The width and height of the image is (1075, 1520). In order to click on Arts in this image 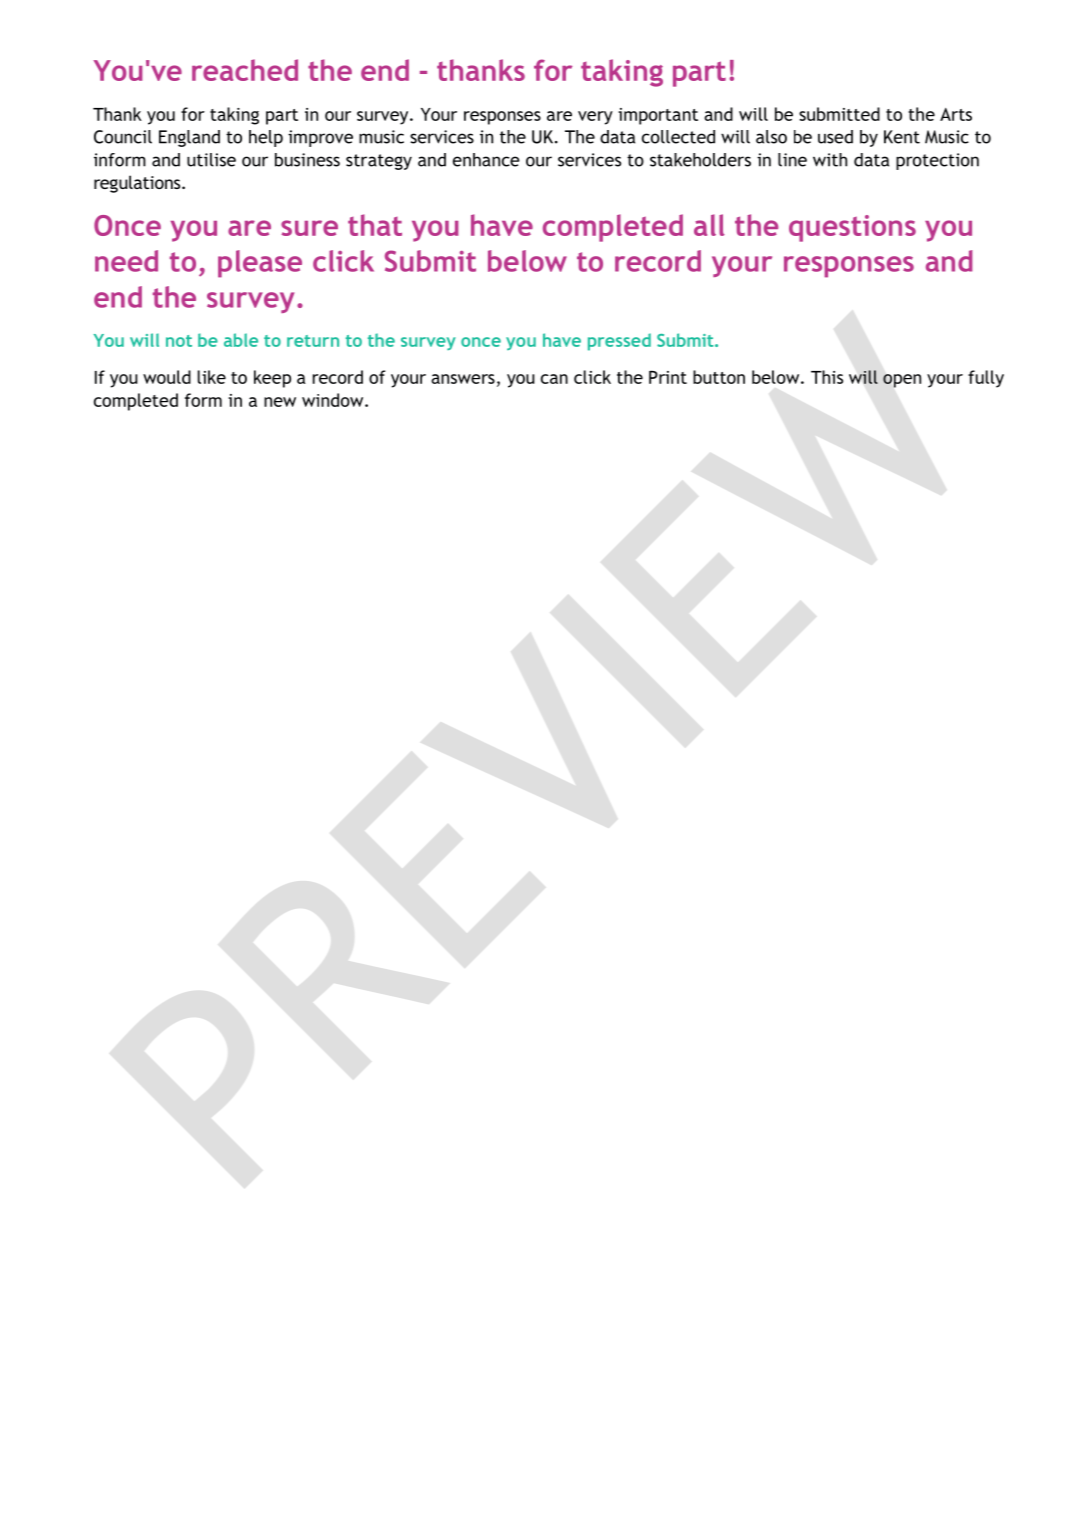, I will do `click(956, 114)`.
